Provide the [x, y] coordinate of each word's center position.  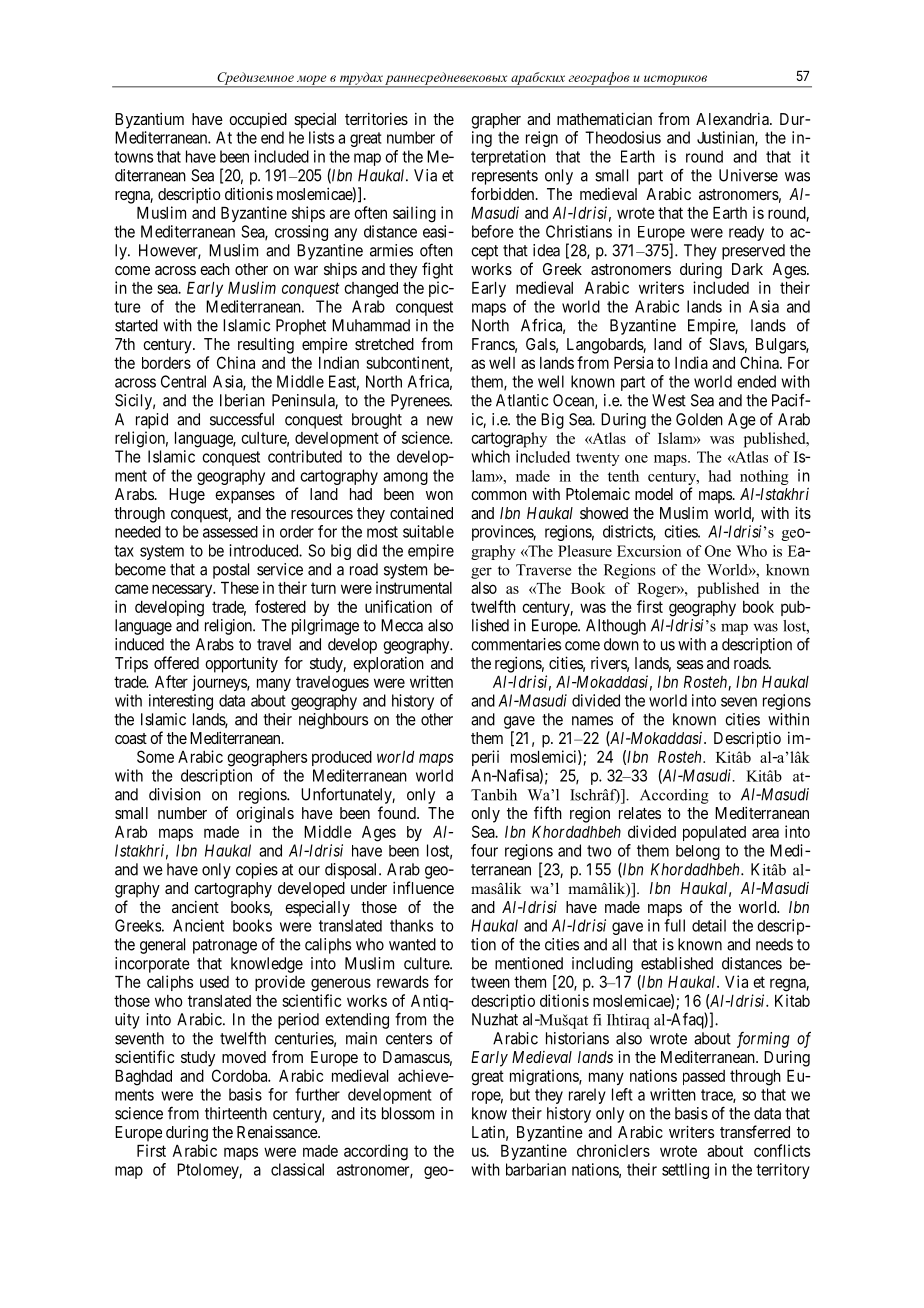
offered [176, 662]
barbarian [536, 1169]
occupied [258, 121]
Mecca [402, 625]
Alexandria [733, 119]
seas [690, 664]
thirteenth [236, 1113]
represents [505, 177]
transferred [755, 1131]
